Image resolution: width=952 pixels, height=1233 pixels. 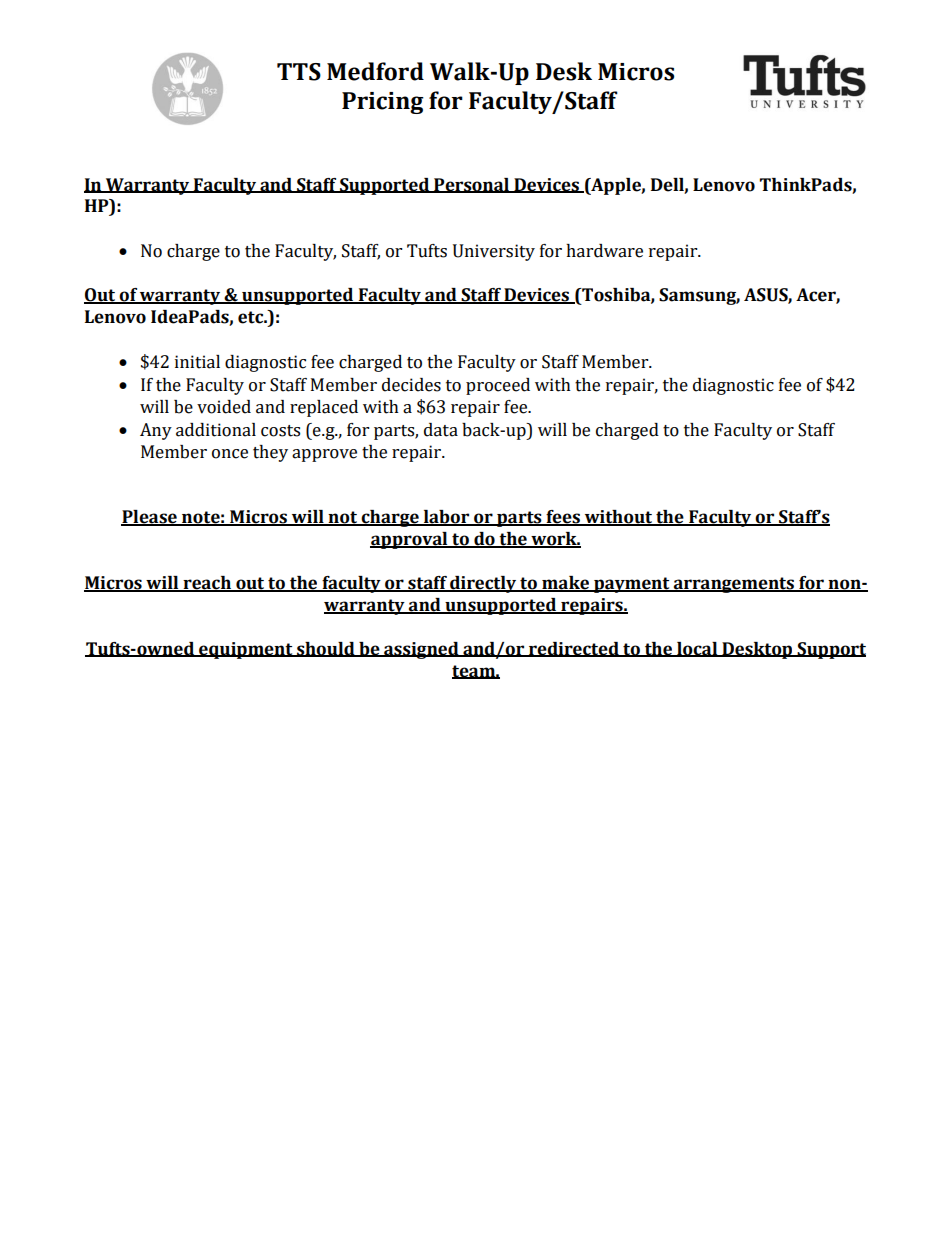 What do you see at coordinates (299, 72) in the screenshot?
I see `TTS` at bounding box center [299, 72].
